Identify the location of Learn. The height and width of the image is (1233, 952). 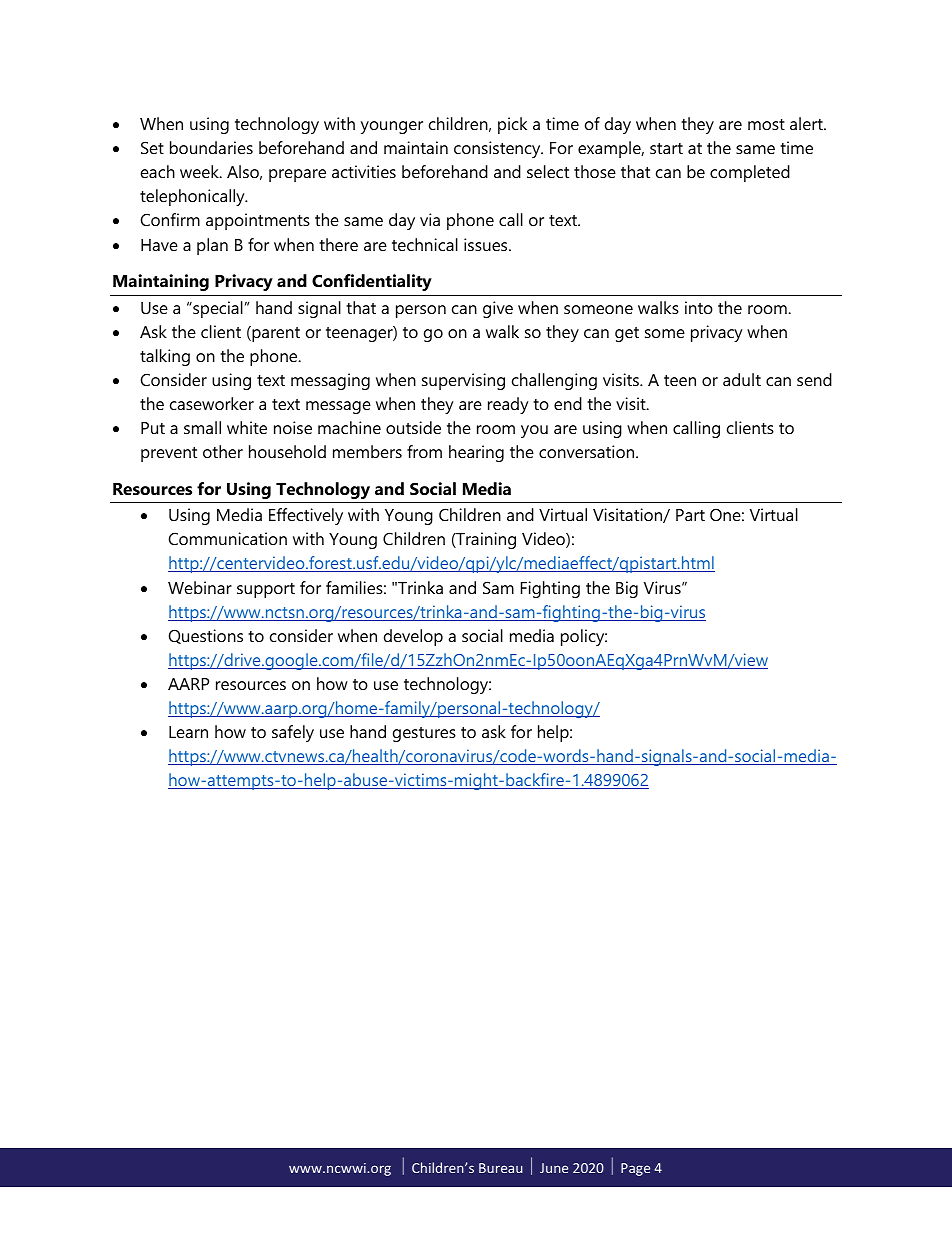
(188, 732).
